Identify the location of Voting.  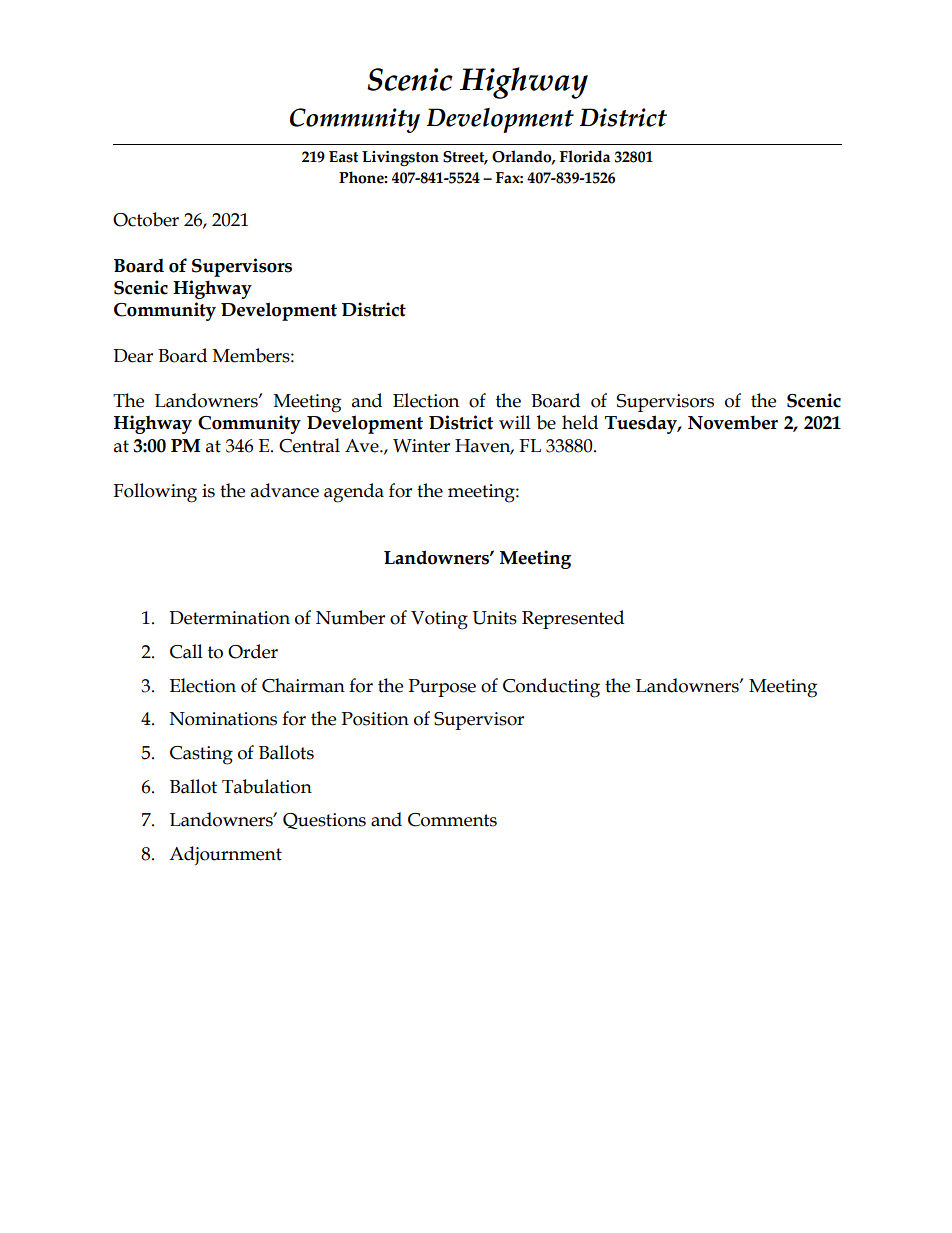
(439, 620).
